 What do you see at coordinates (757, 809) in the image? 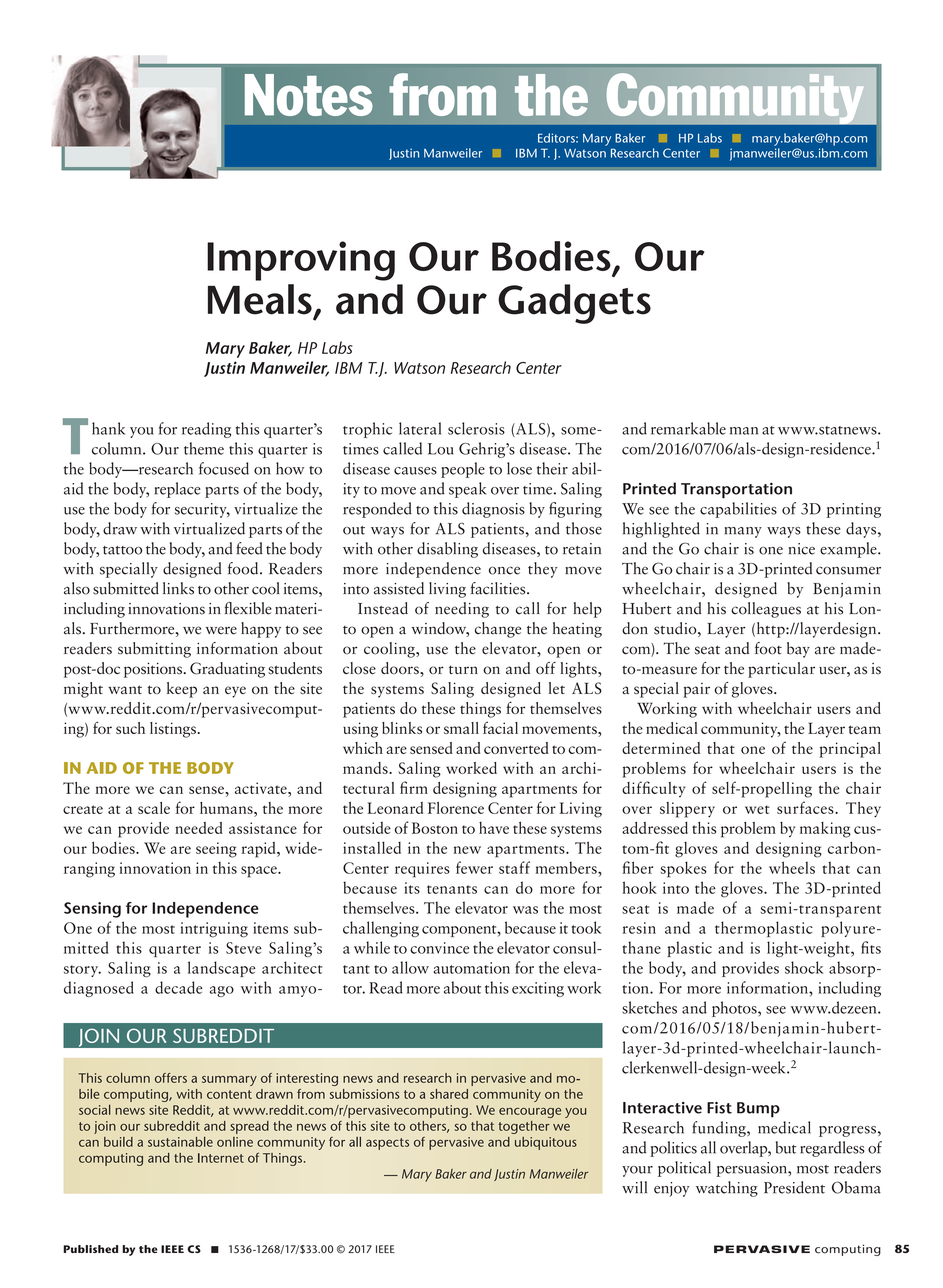
I see `wet` at bounding box center [757, 809].
